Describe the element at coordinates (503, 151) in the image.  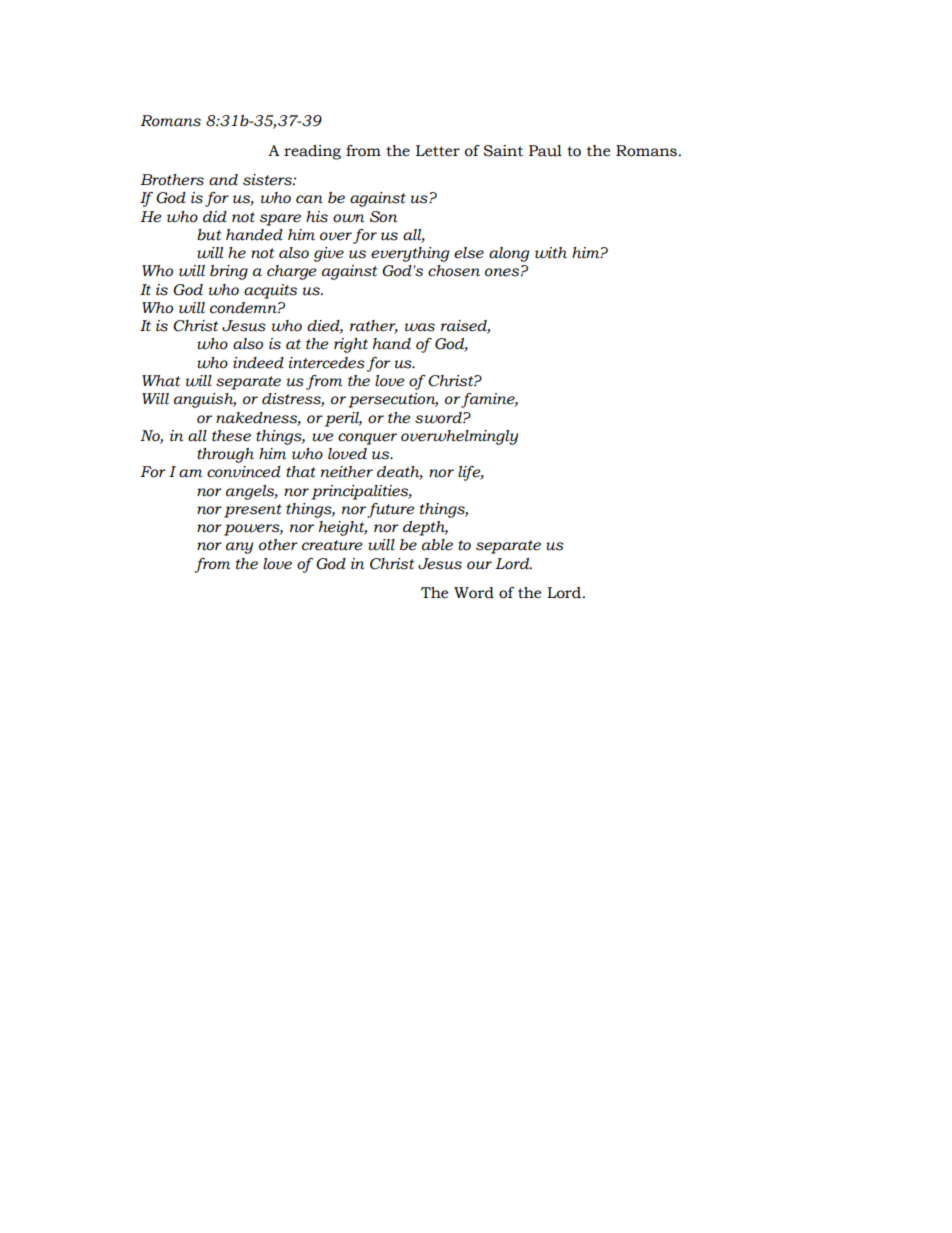
I see `Saint` at that location.
